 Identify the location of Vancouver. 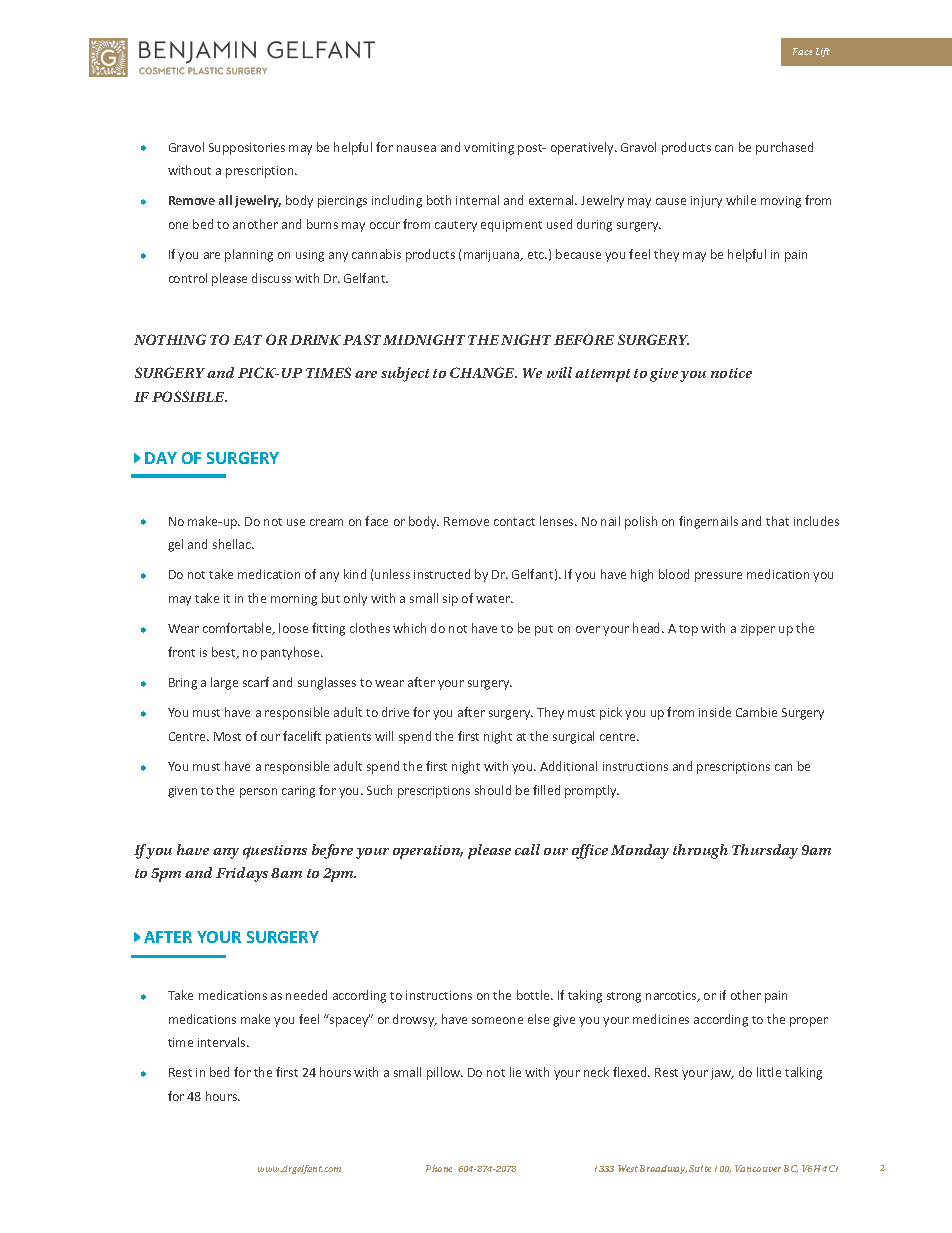
(758, 1168).
